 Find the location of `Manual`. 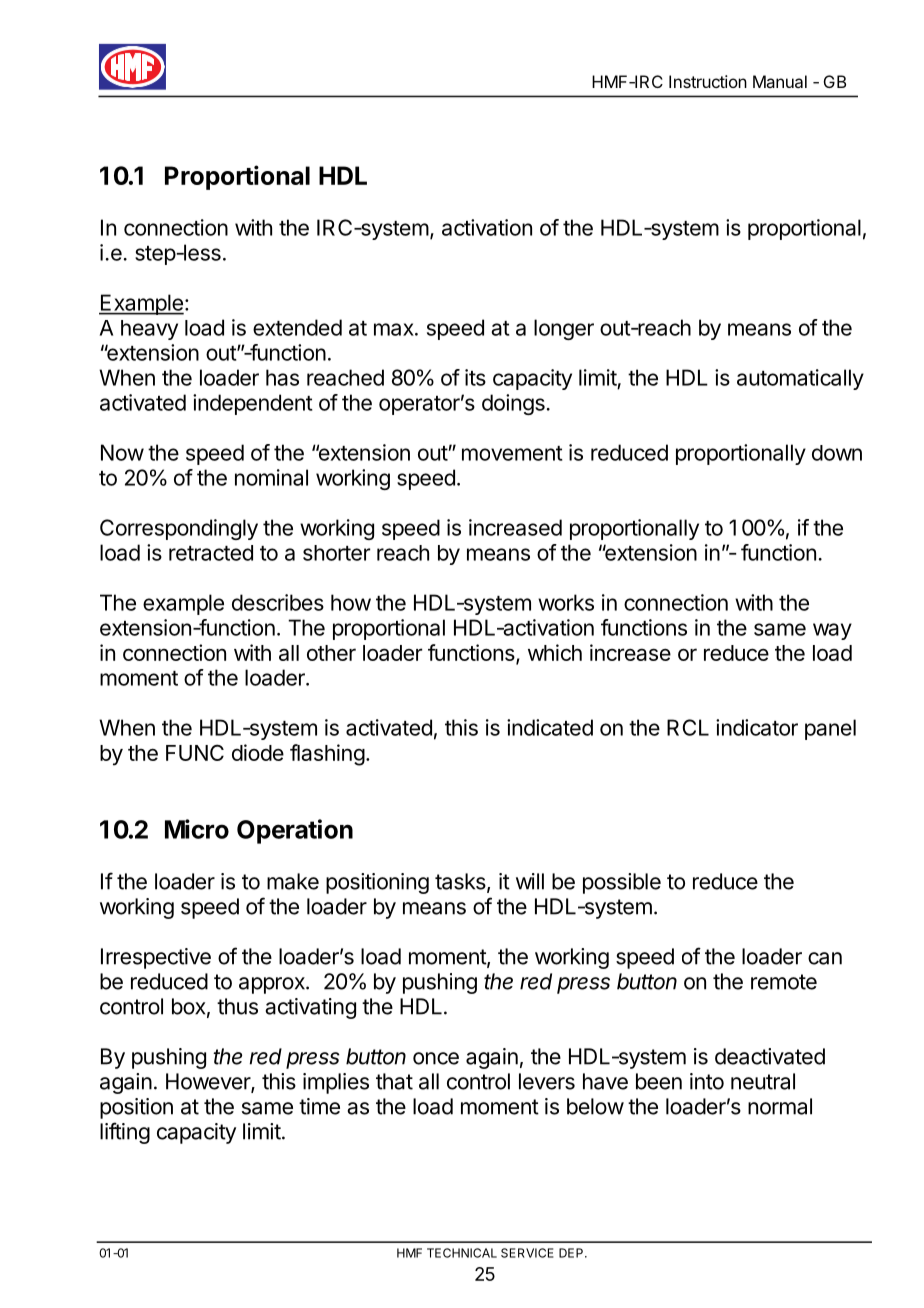

Manual is located at coordinates (780, 81).
